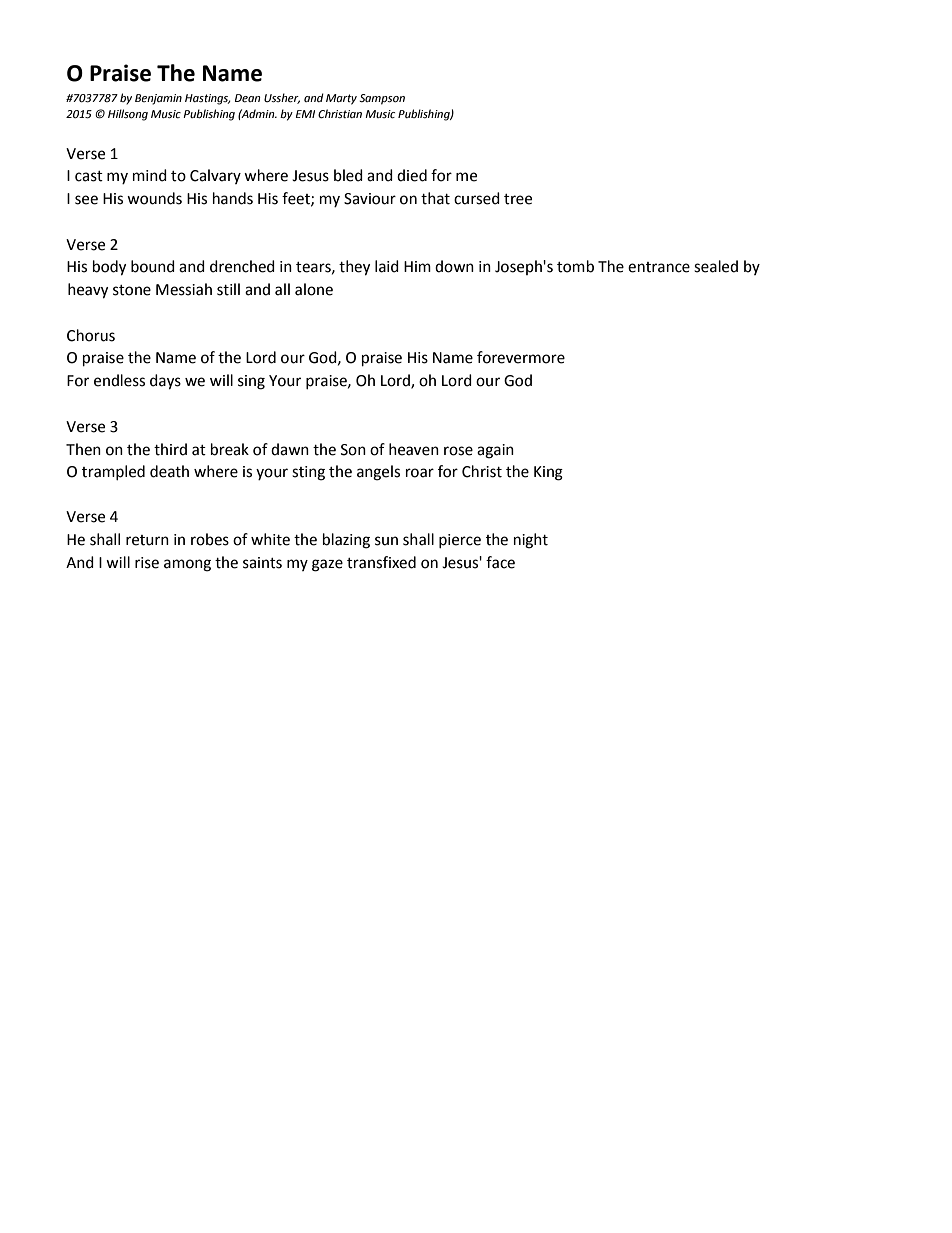 Image resolution: width=952 pixels, height=1233 pixels. I want to click on return, so click(147, 540).
